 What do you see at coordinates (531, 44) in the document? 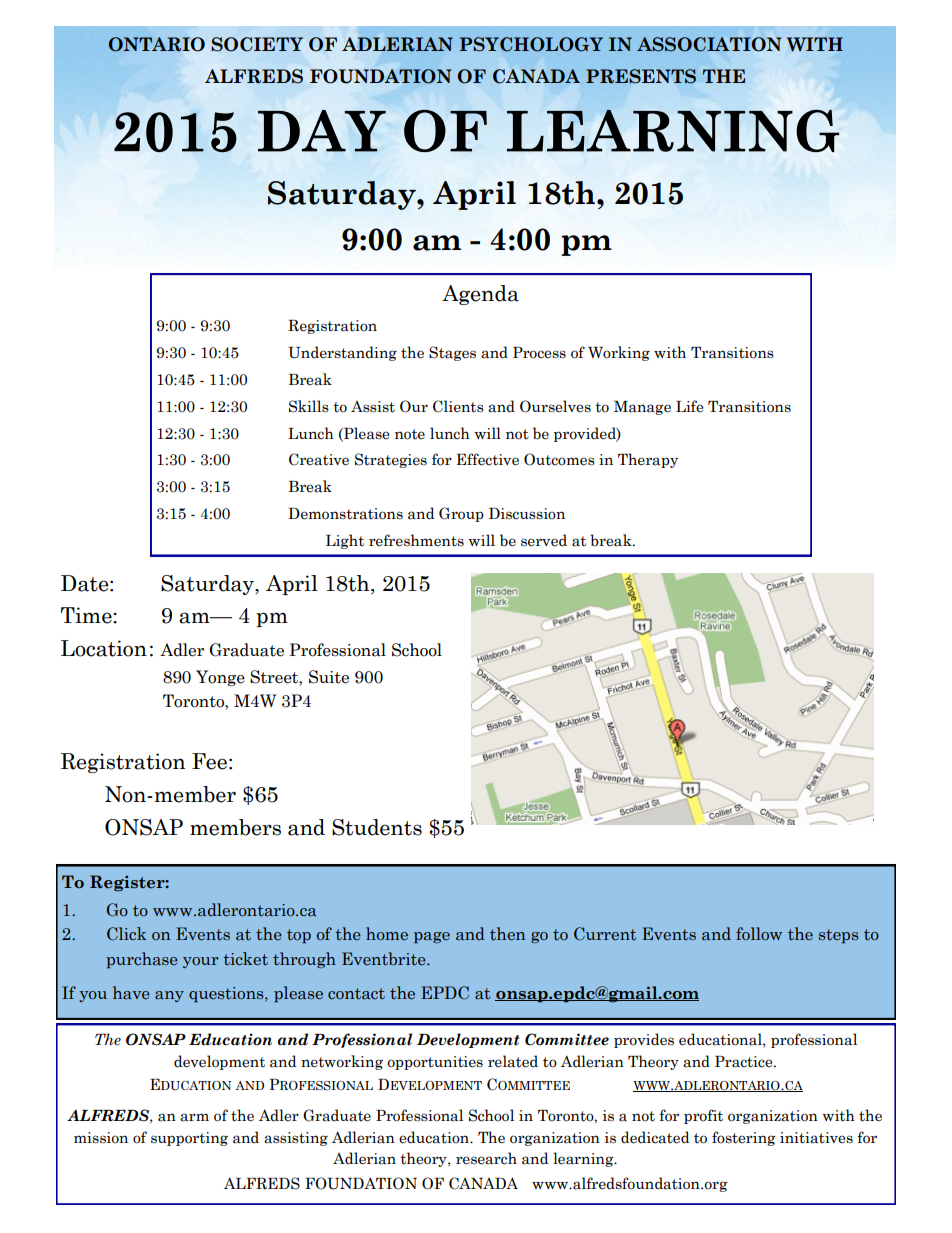
I see `PSYCHOLOGY` at bounding box center [531, 44].
